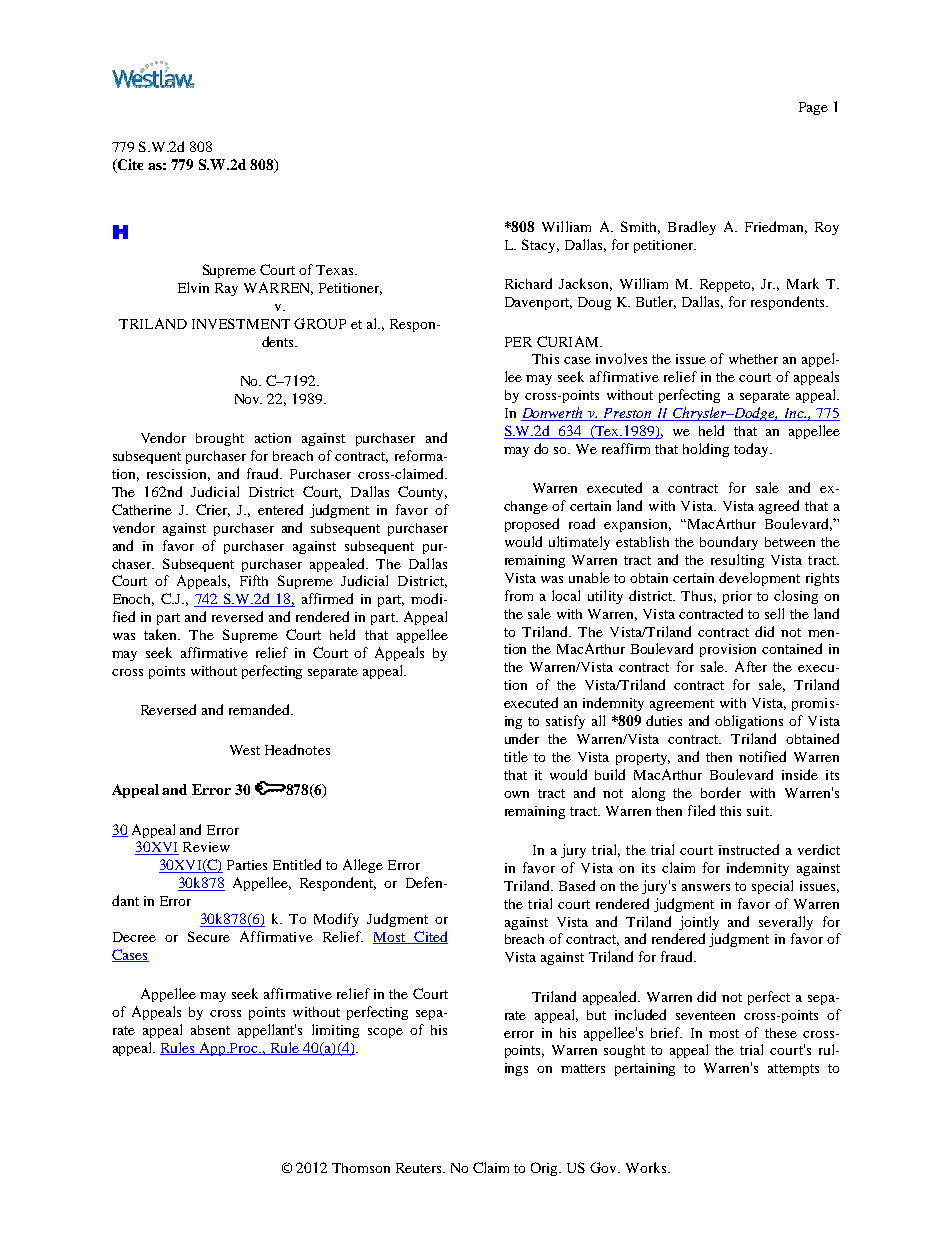  What do you see at coordinates (226, 289) in the screenshot?
I see `Ray` at bounding box center [226, 289].
